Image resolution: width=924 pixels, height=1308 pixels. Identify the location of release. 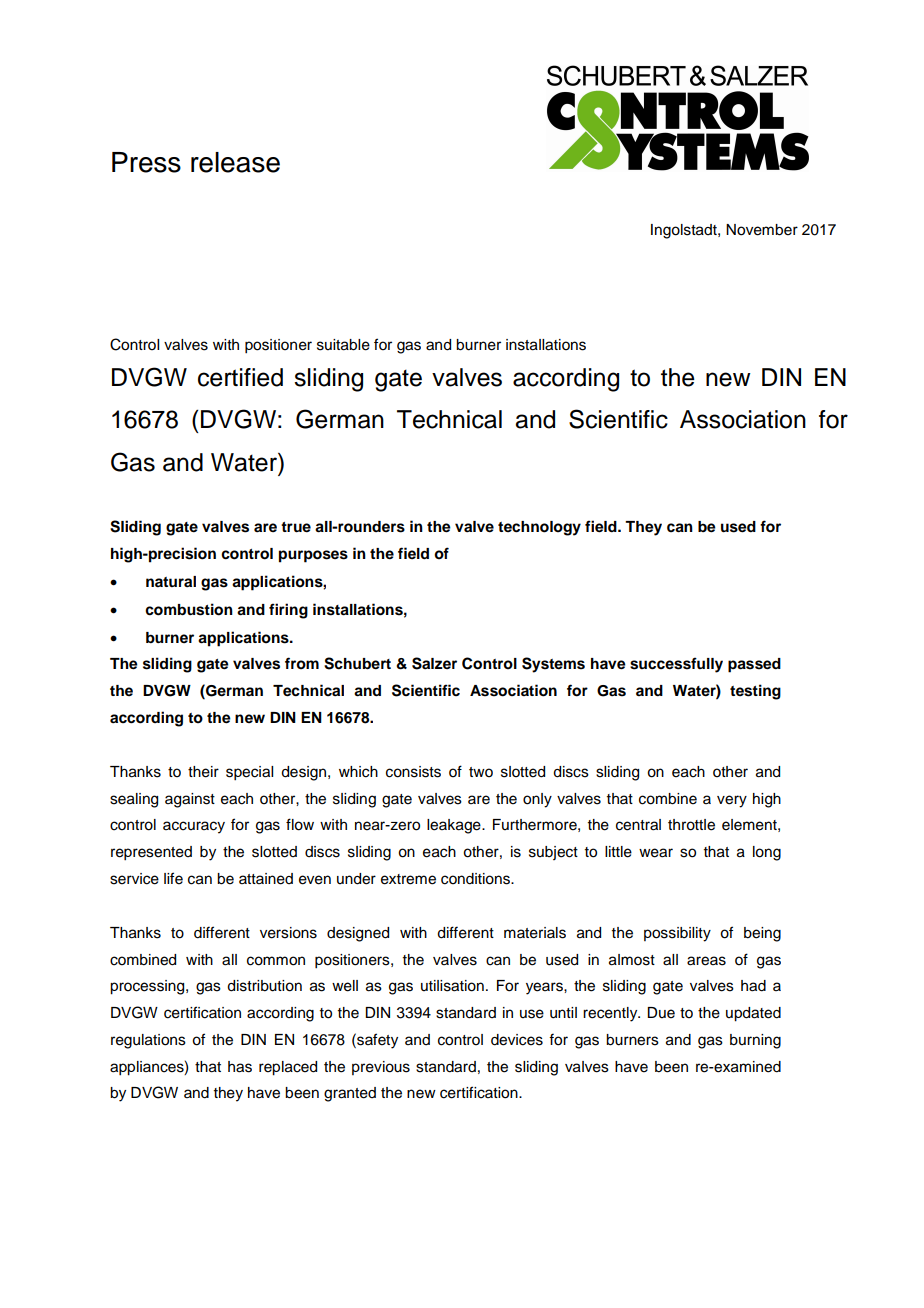
(235, 162).
